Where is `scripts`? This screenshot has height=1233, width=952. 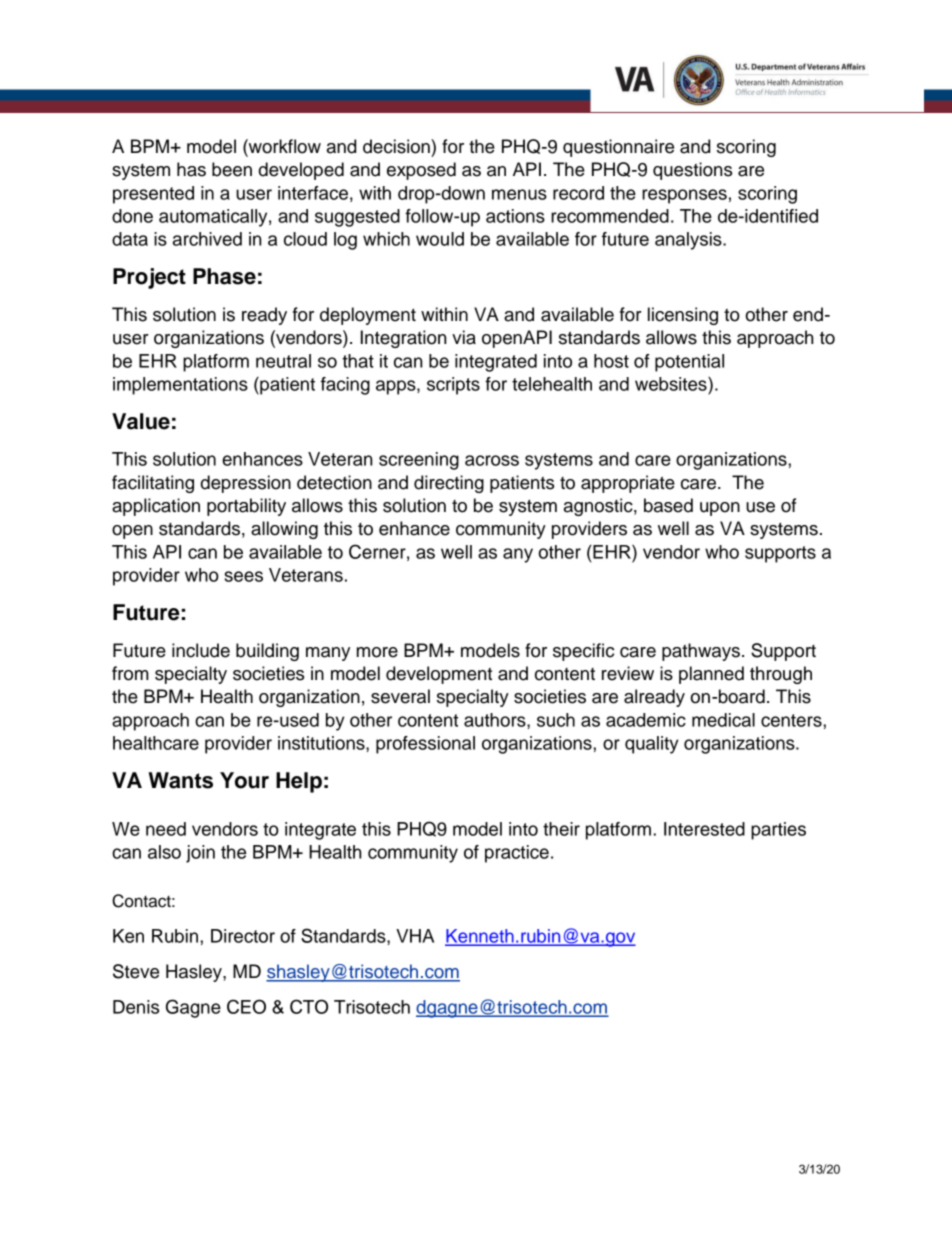
scripts is located at coordinates (453, 386).
